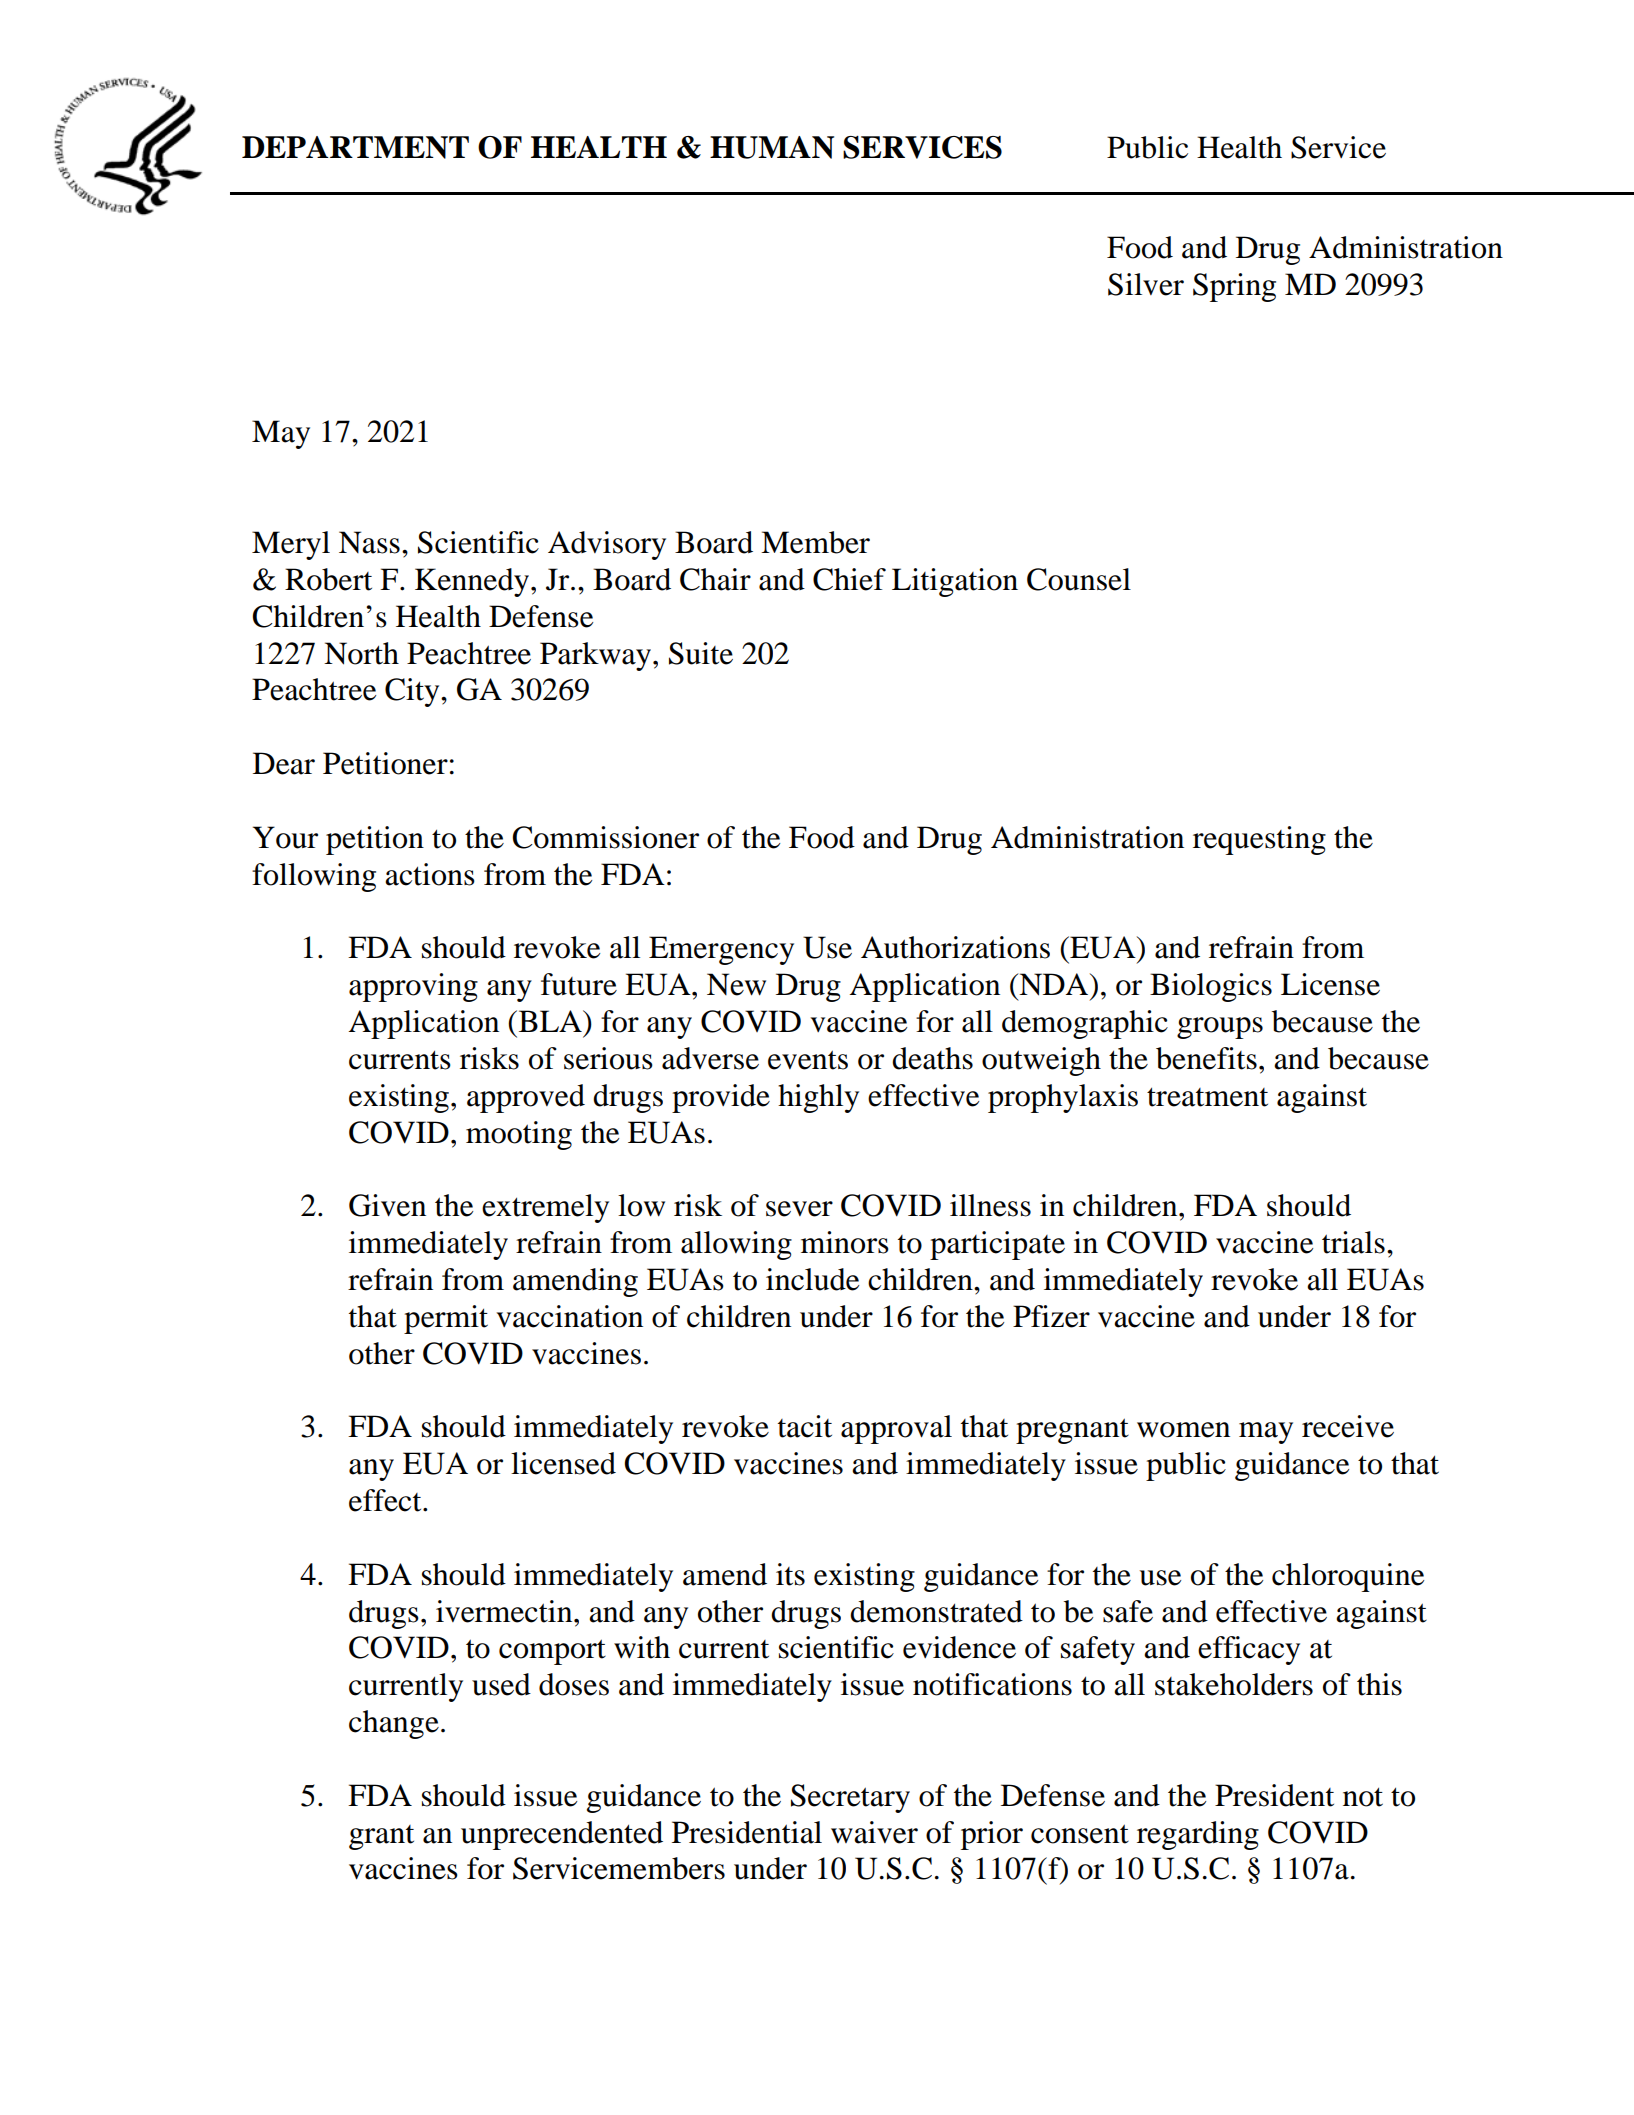 Image resolution: width=1634 pixels, height=2115 pixels. I want to click on Spring, so click(1234, 287).
